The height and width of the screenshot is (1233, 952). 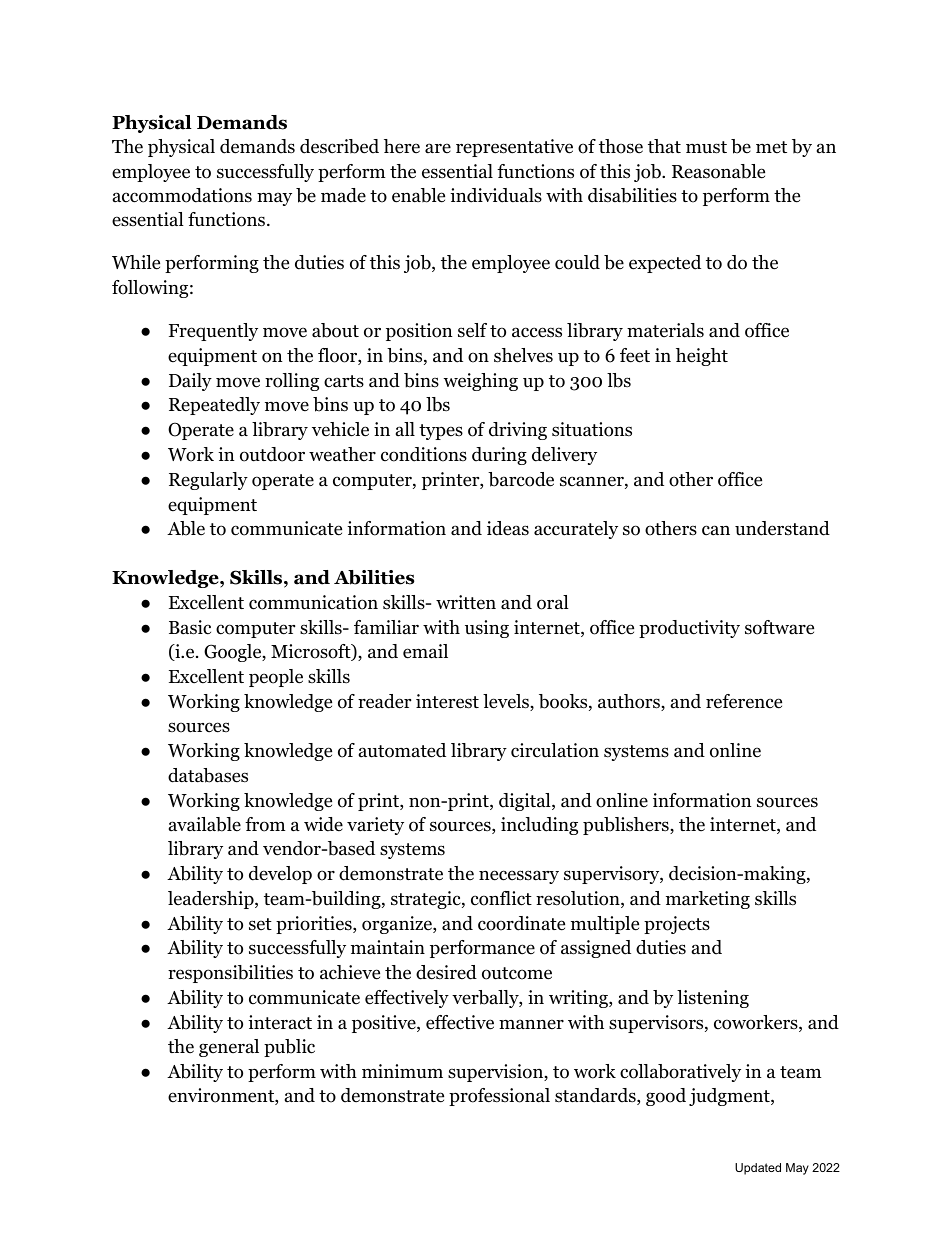 I want to click on must, so click(x=706, y=147).
